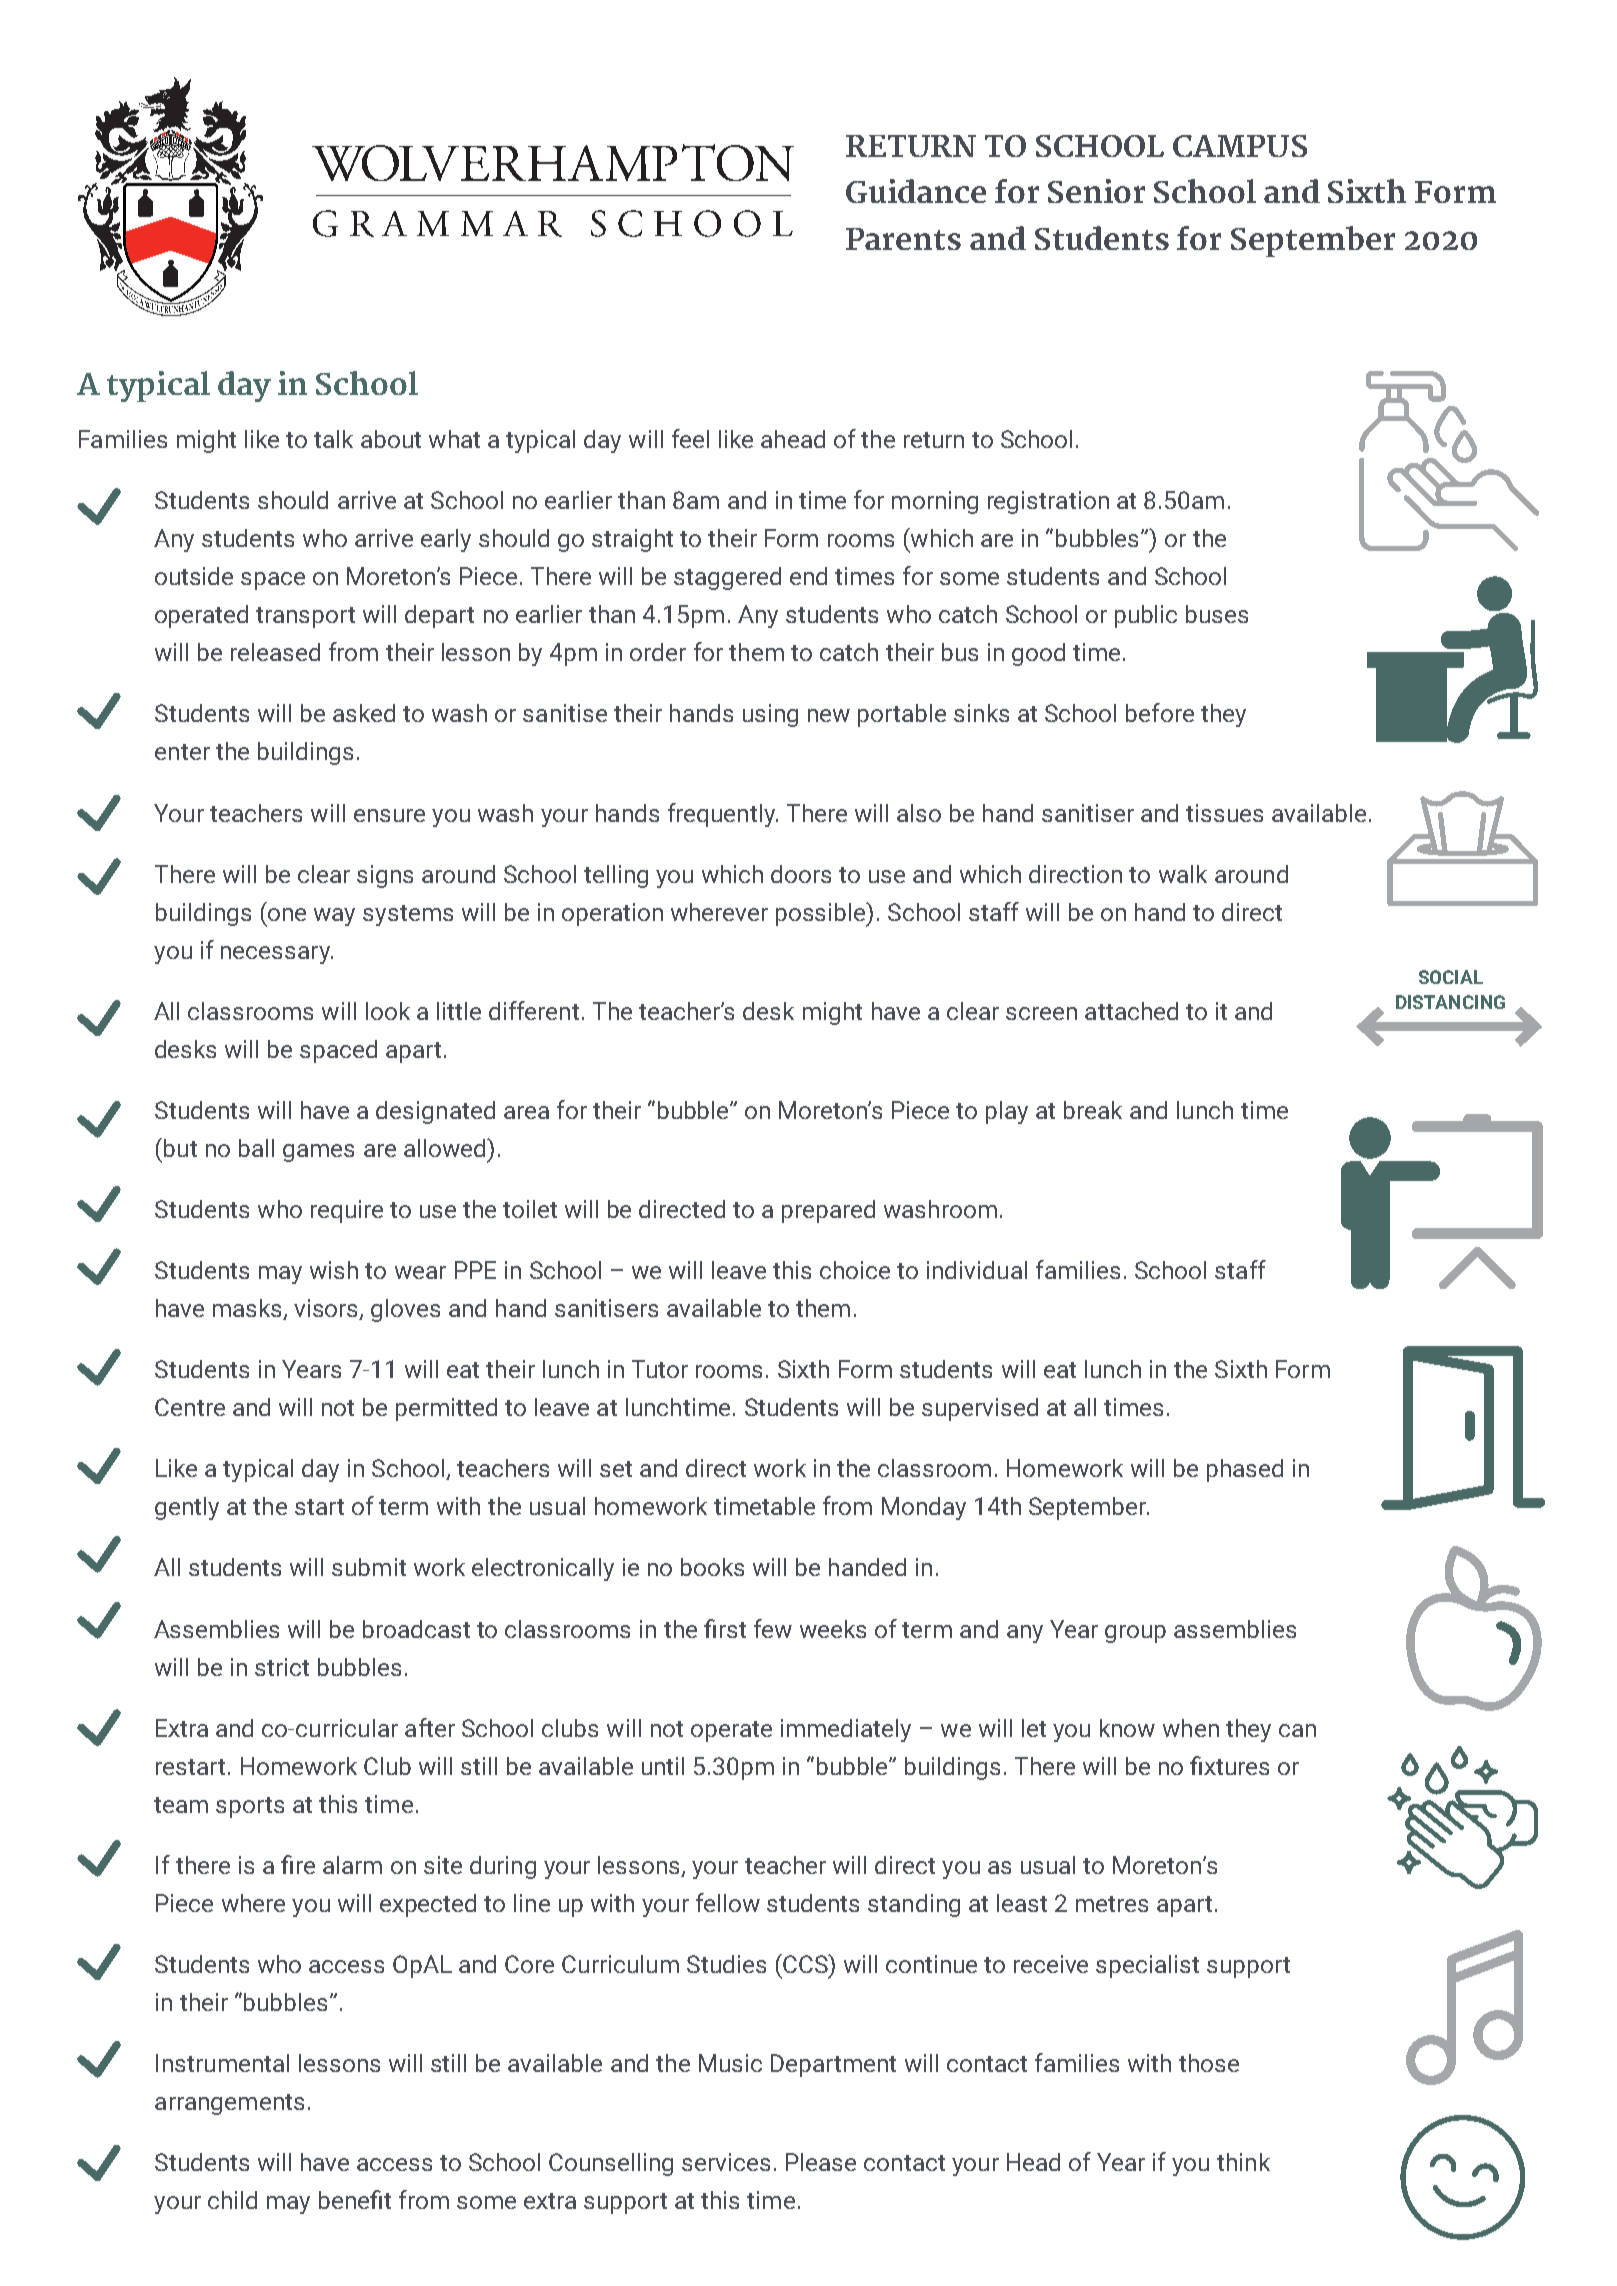  I want to click on CAMPUS, so click(1240, 146).
